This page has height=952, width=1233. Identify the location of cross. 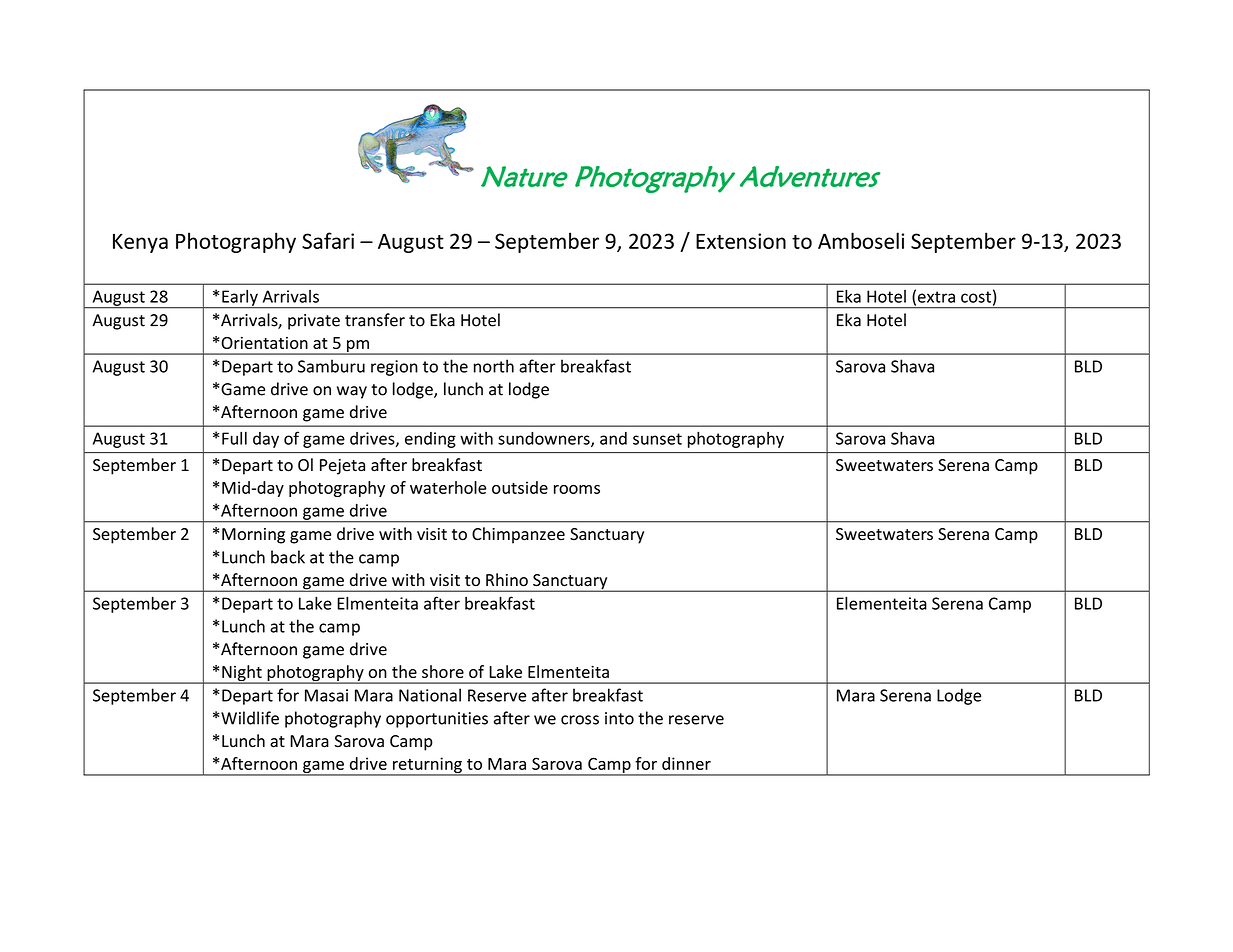
(580, 720).
